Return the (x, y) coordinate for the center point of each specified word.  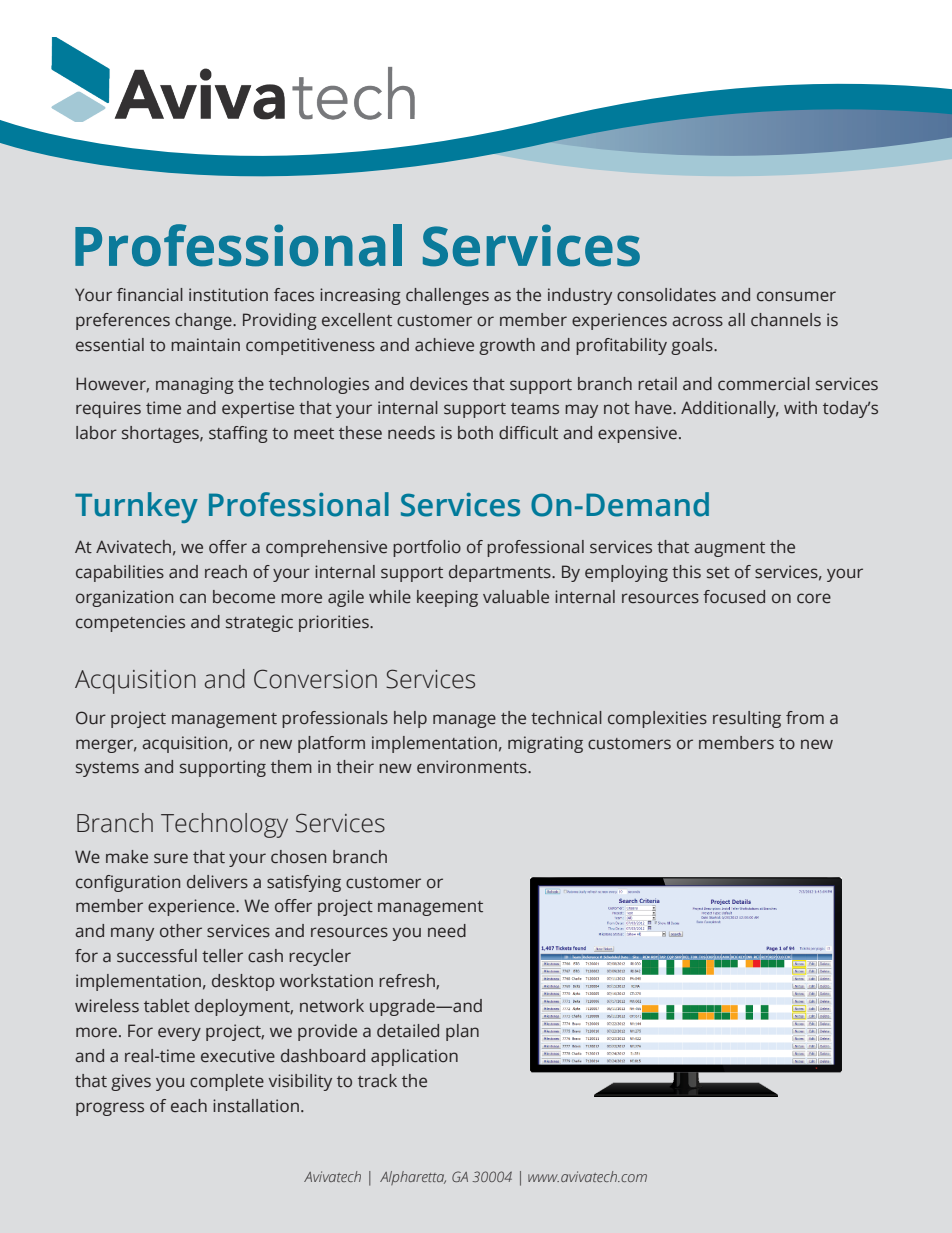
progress (110, 1109)
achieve (444, 345)
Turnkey (136, 507)
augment (729, 549)
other (181, 931)
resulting (747, 719)
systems (107, 769)
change (204, 321)
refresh (408, 981)
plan (462, 1032)
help (410, 719)
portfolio (427, 548)
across (697, 321)
